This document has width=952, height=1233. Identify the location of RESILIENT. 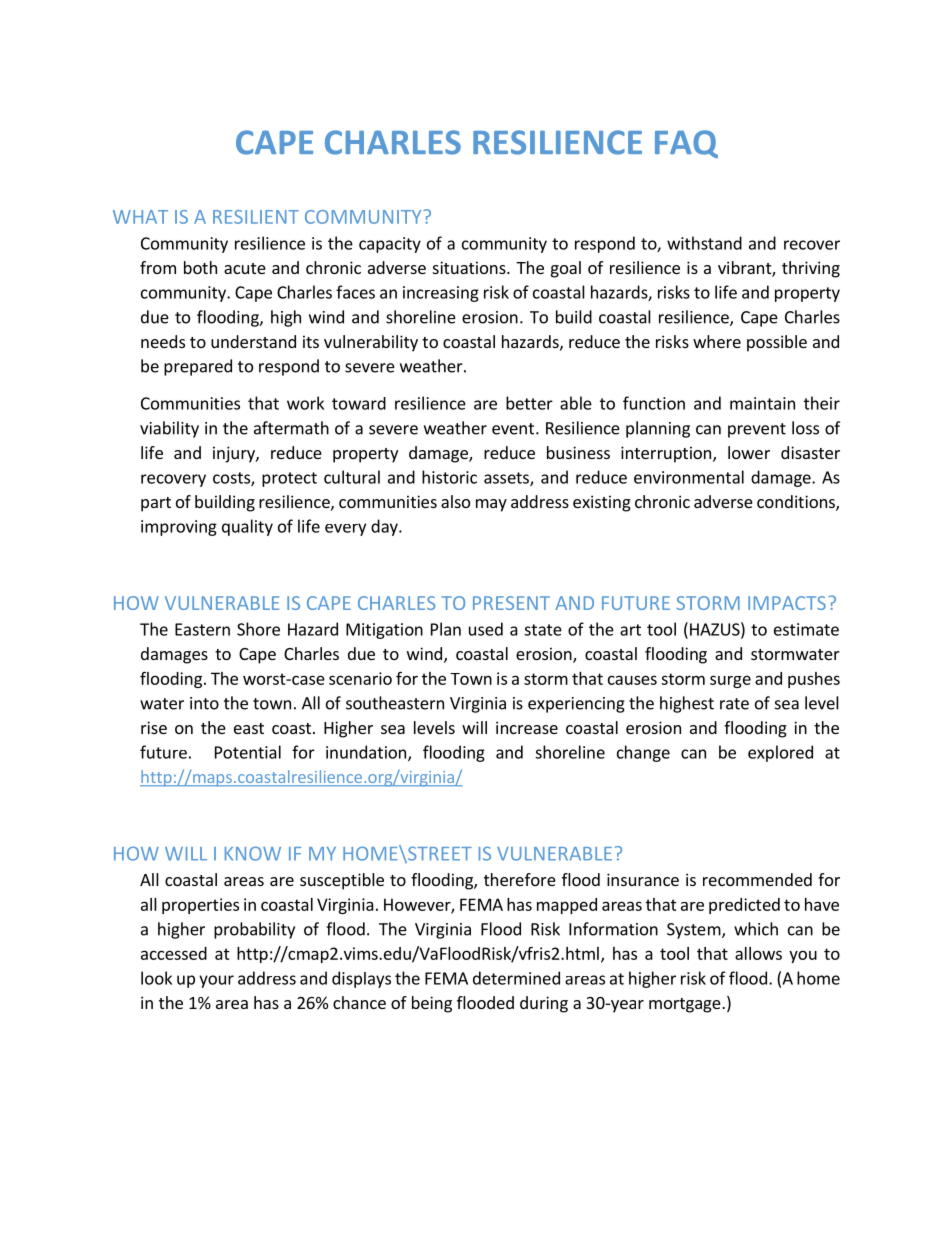
(256, 217).
